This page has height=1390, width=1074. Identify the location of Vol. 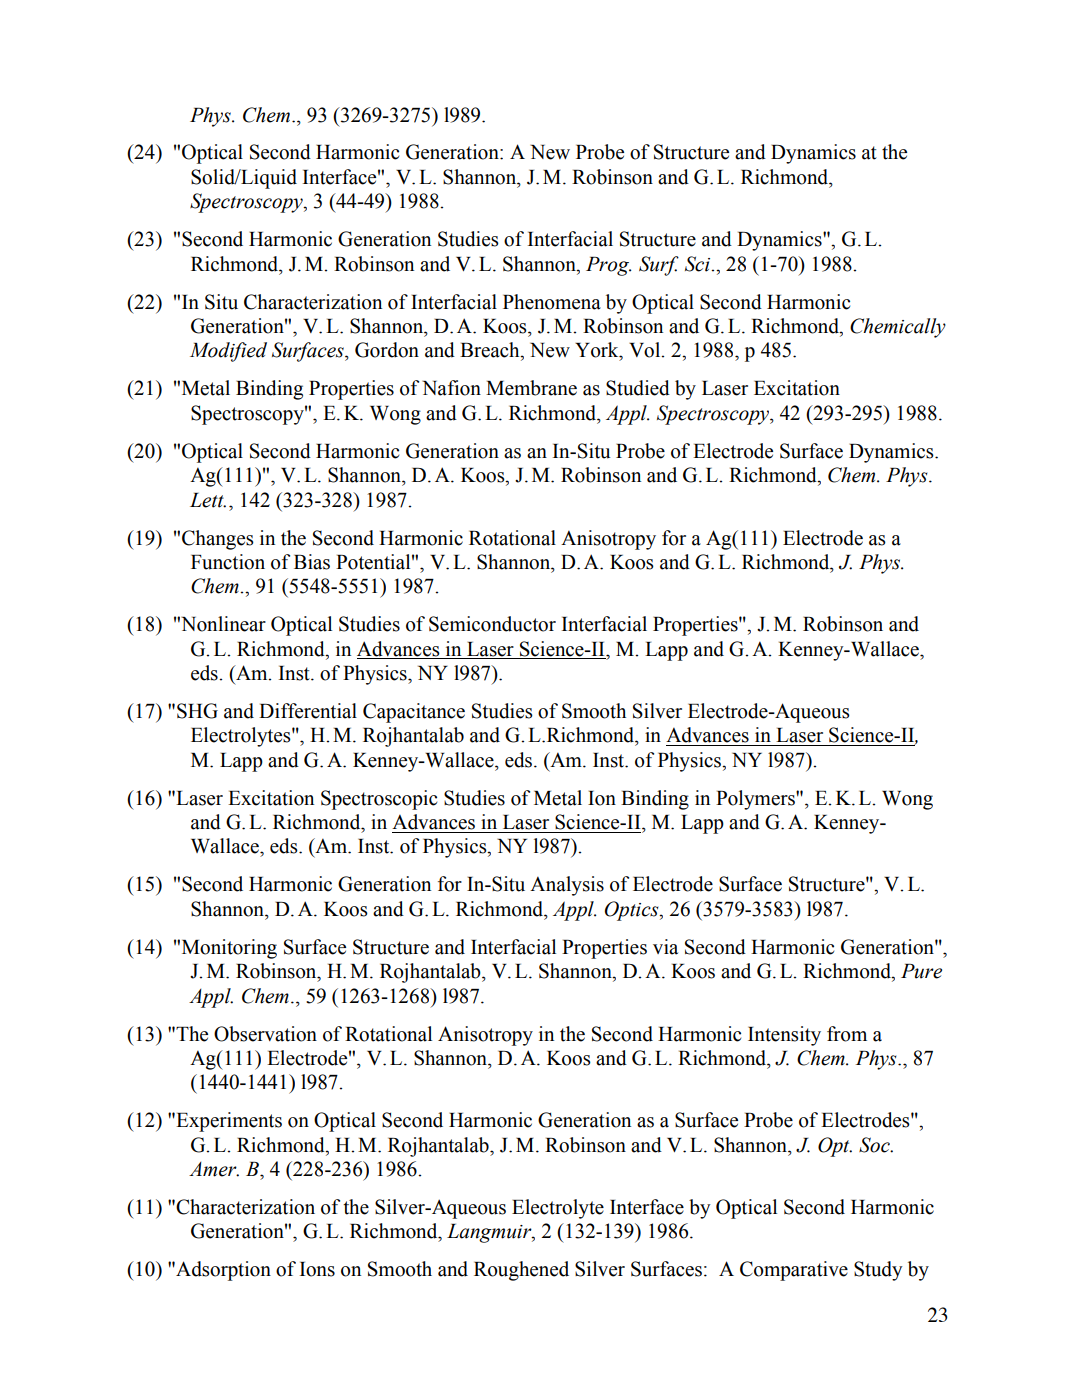
(646, 350).
